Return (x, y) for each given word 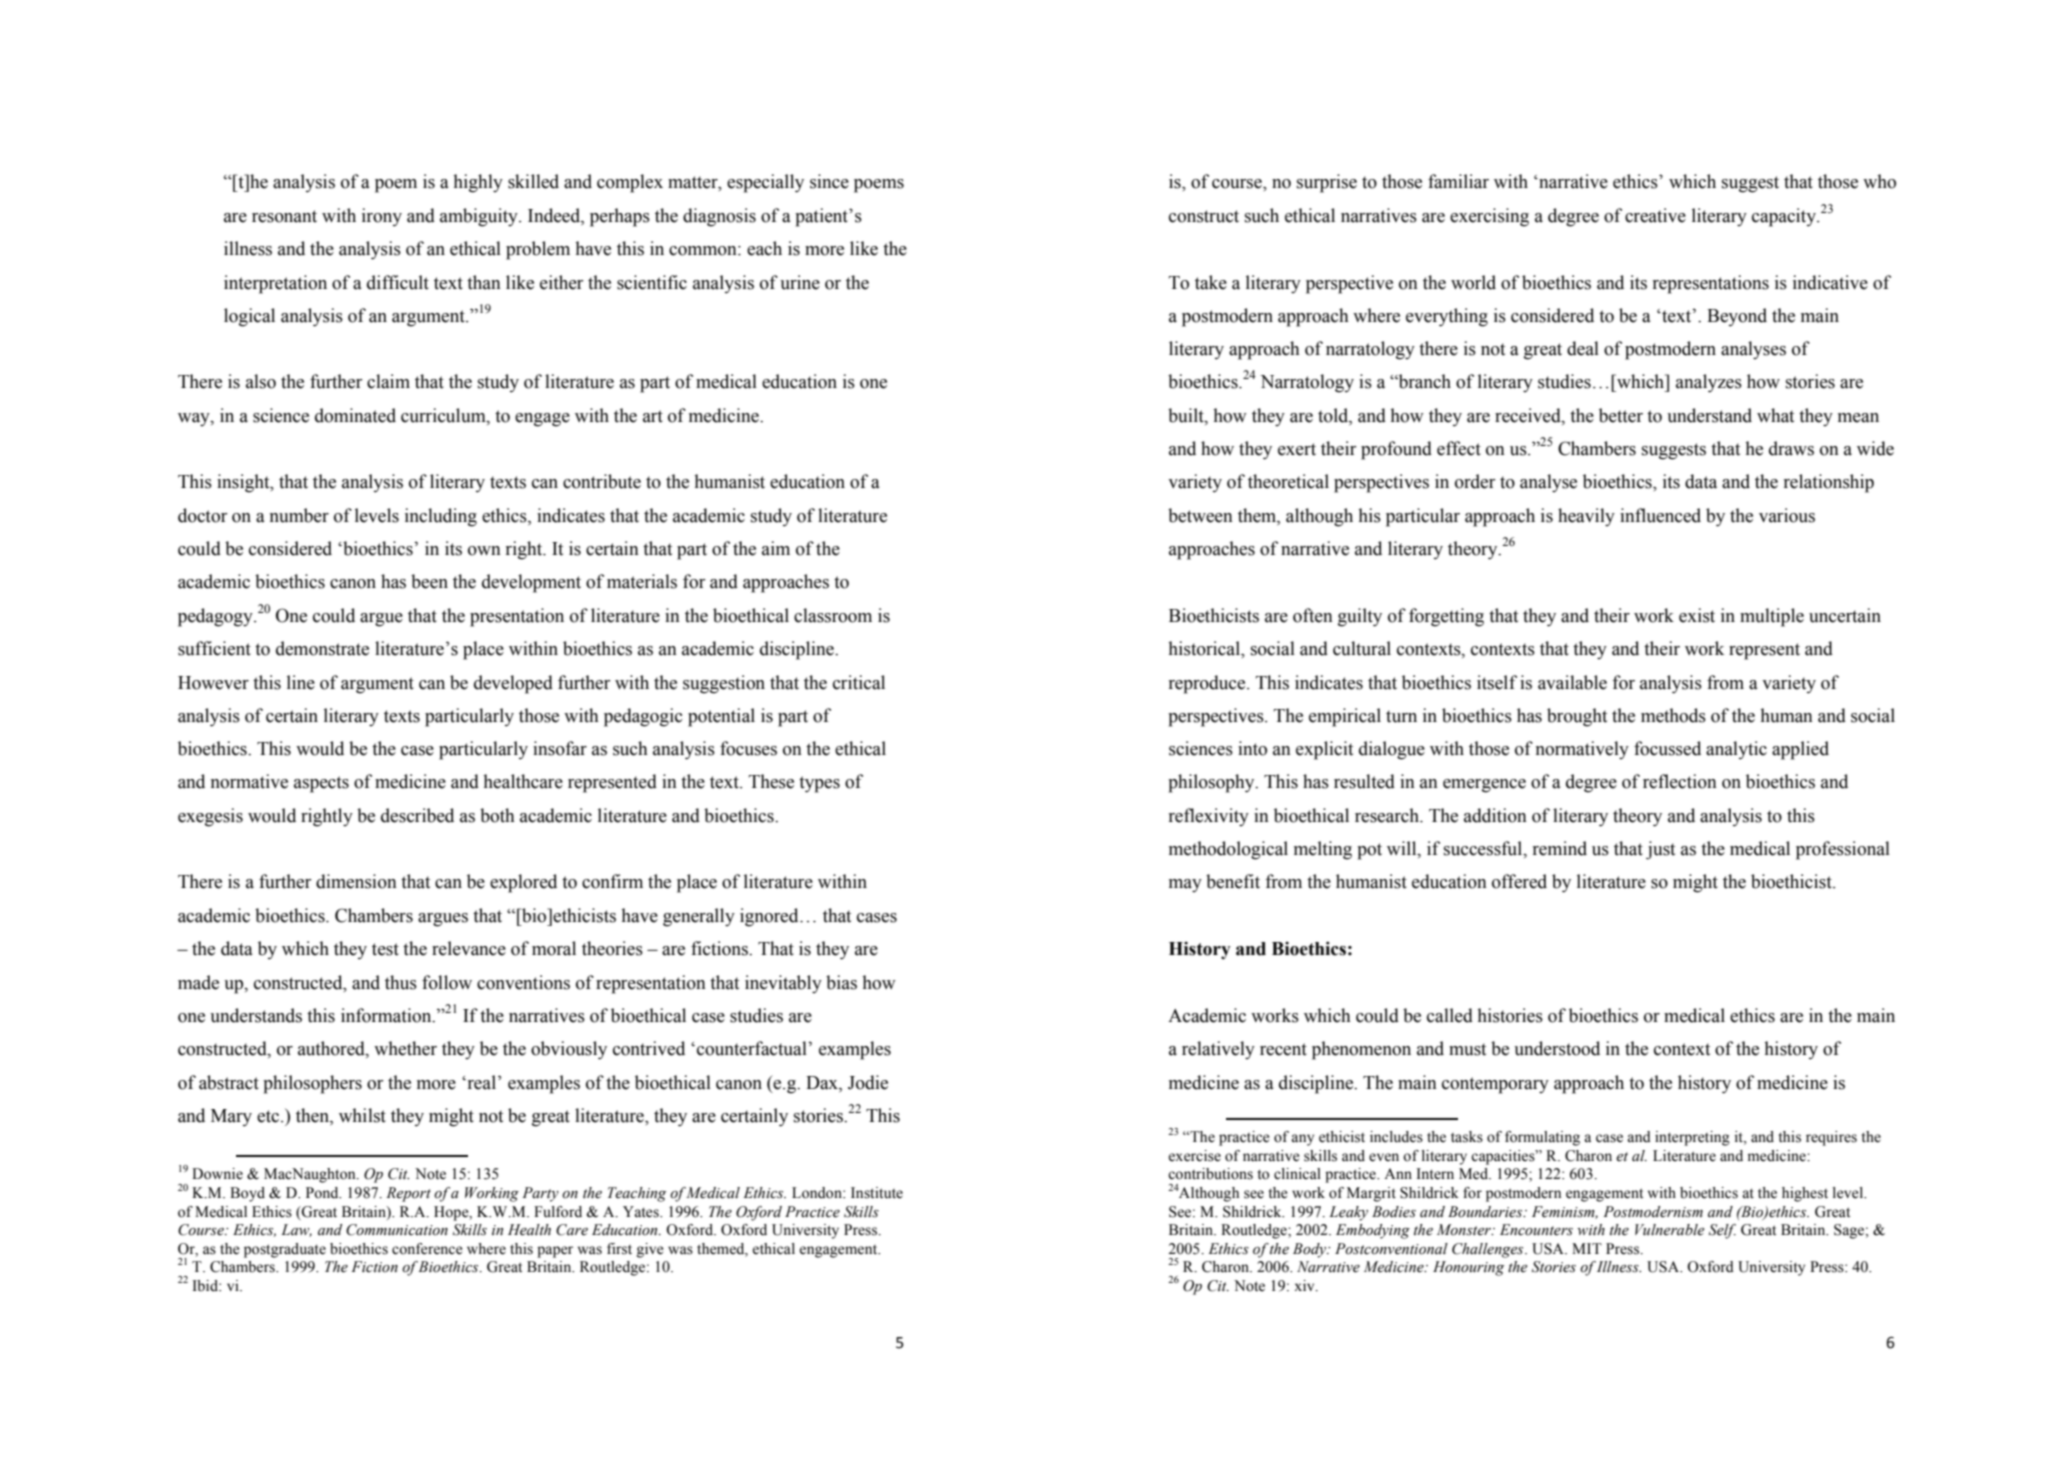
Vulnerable (1669, 1230)
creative (1655, 215)
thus (401, 982)
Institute (877, 1193)
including (441, 517)
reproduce (1208, 684)
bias (841, 982)
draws (1791, 448)
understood (1557, 1048)
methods (1673, 715)
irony (382, 217)
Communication (397, 1230)
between (1200, 515)
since (829, 181)
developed (513, 684)
